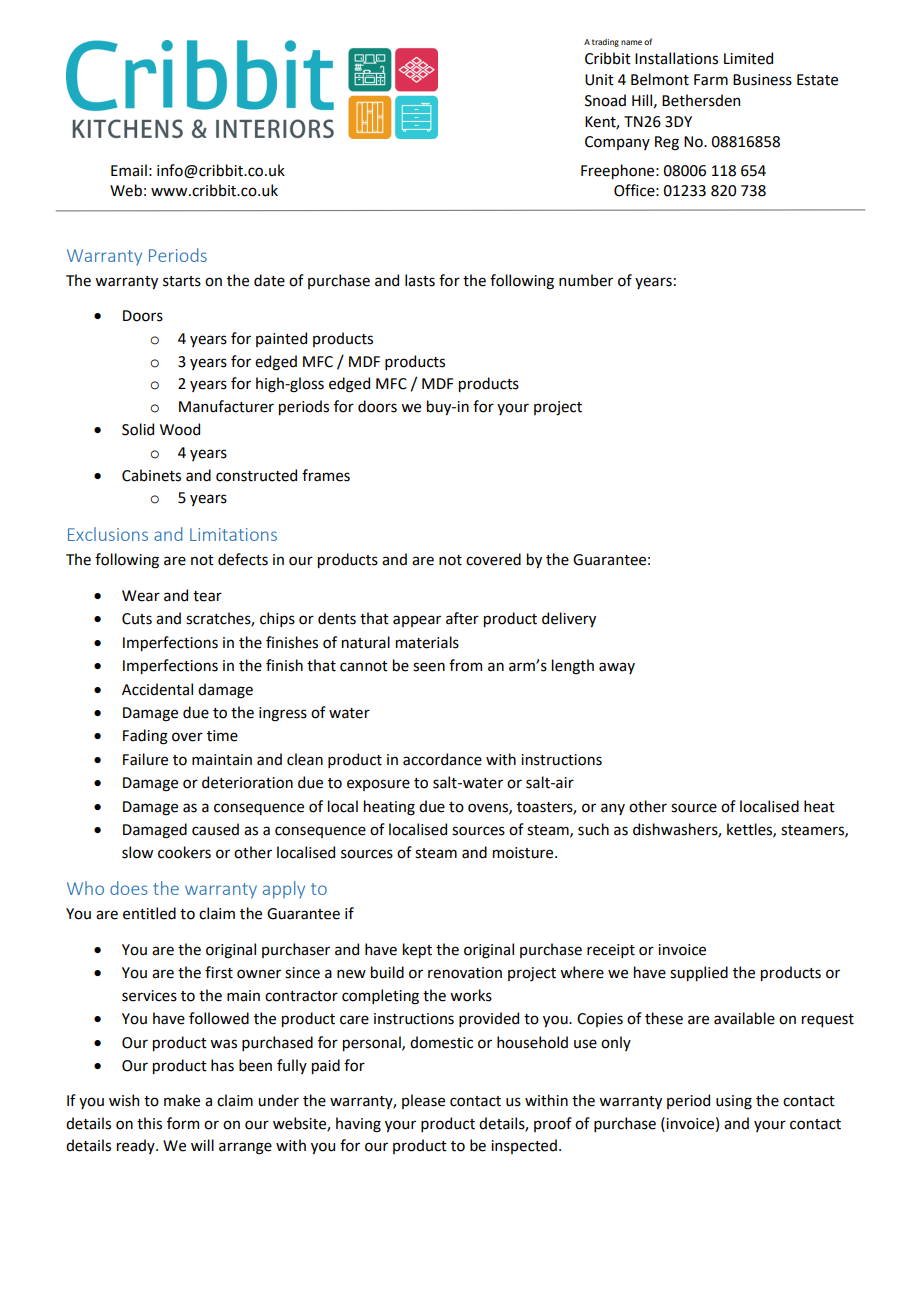 This document has width=924, height=1308. I want to click on Business, so click(762, 80).
